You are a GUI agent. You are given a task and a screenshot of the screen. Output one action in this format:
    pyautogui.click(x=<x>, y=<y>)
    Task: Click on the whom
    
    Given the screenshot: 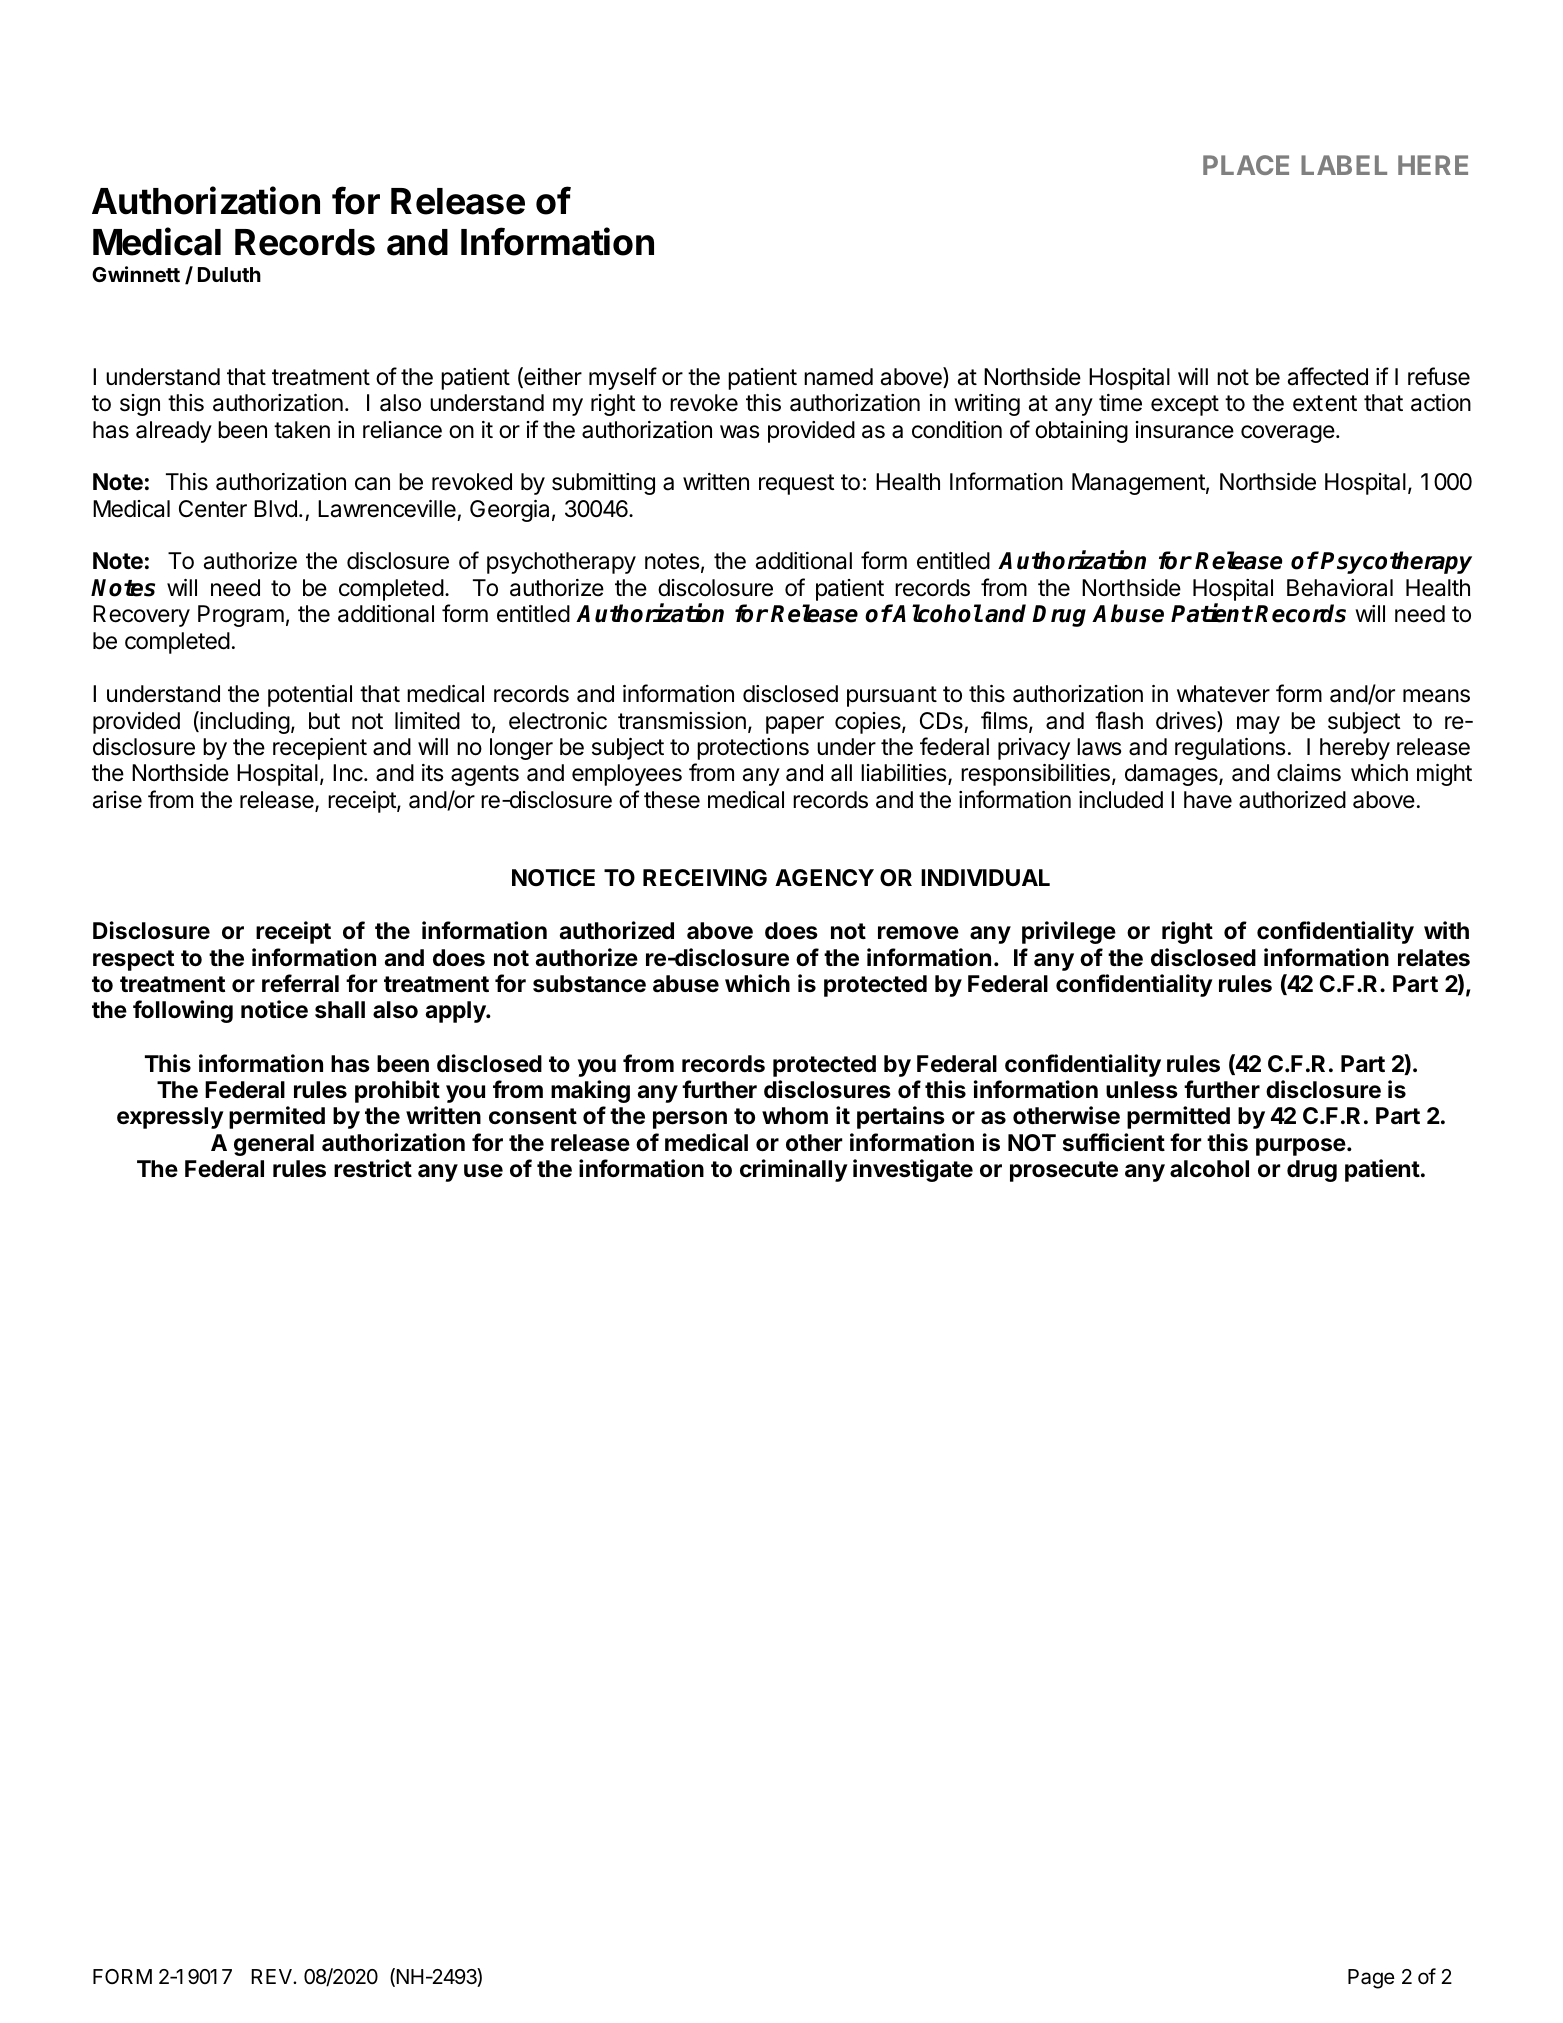 What is the action you would take?
    pyautogui.click(x=795, y=1116)
